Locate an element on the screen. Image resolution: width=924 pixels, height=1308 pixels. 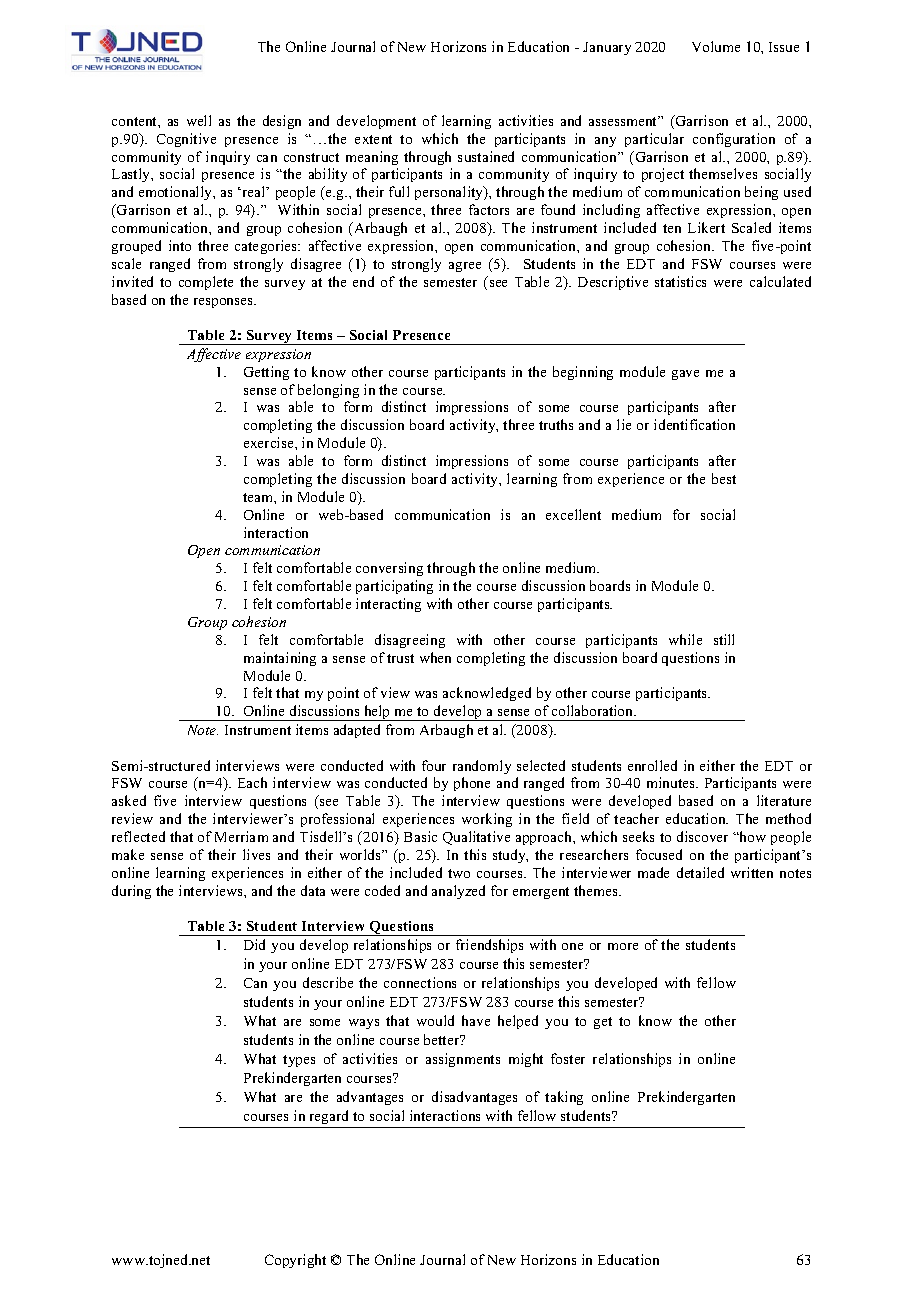
maintaining is located at coordinates (280, 659).
